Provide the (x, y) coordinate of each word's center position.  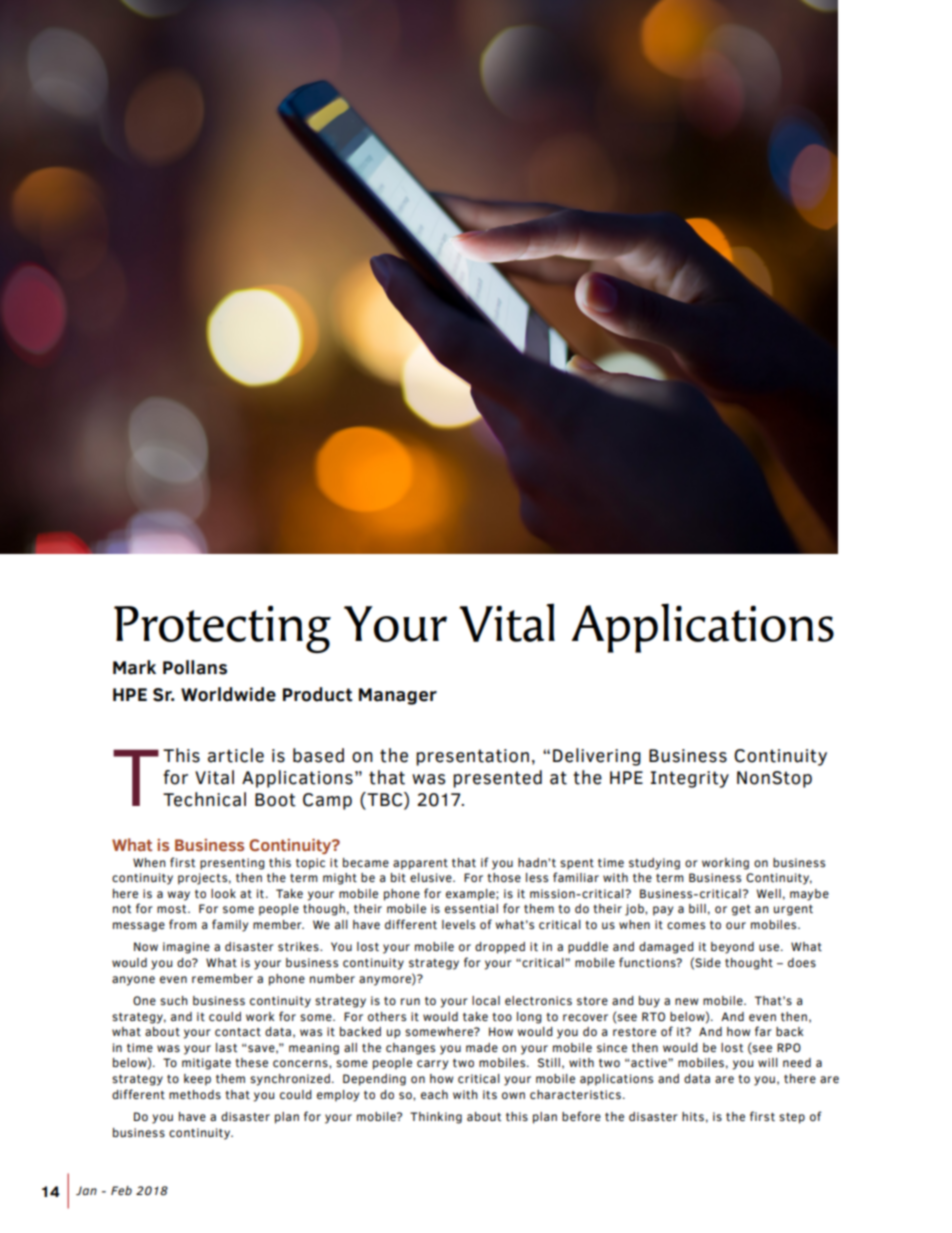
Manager (398, 696)
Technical (204, 799)
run (410, 1001)
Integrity (689, 779)
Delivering (597, 757)
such (174, 1000)
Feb (121, 1190)
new (686, 1001)
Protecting (222, 629)
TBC (385, 800)
